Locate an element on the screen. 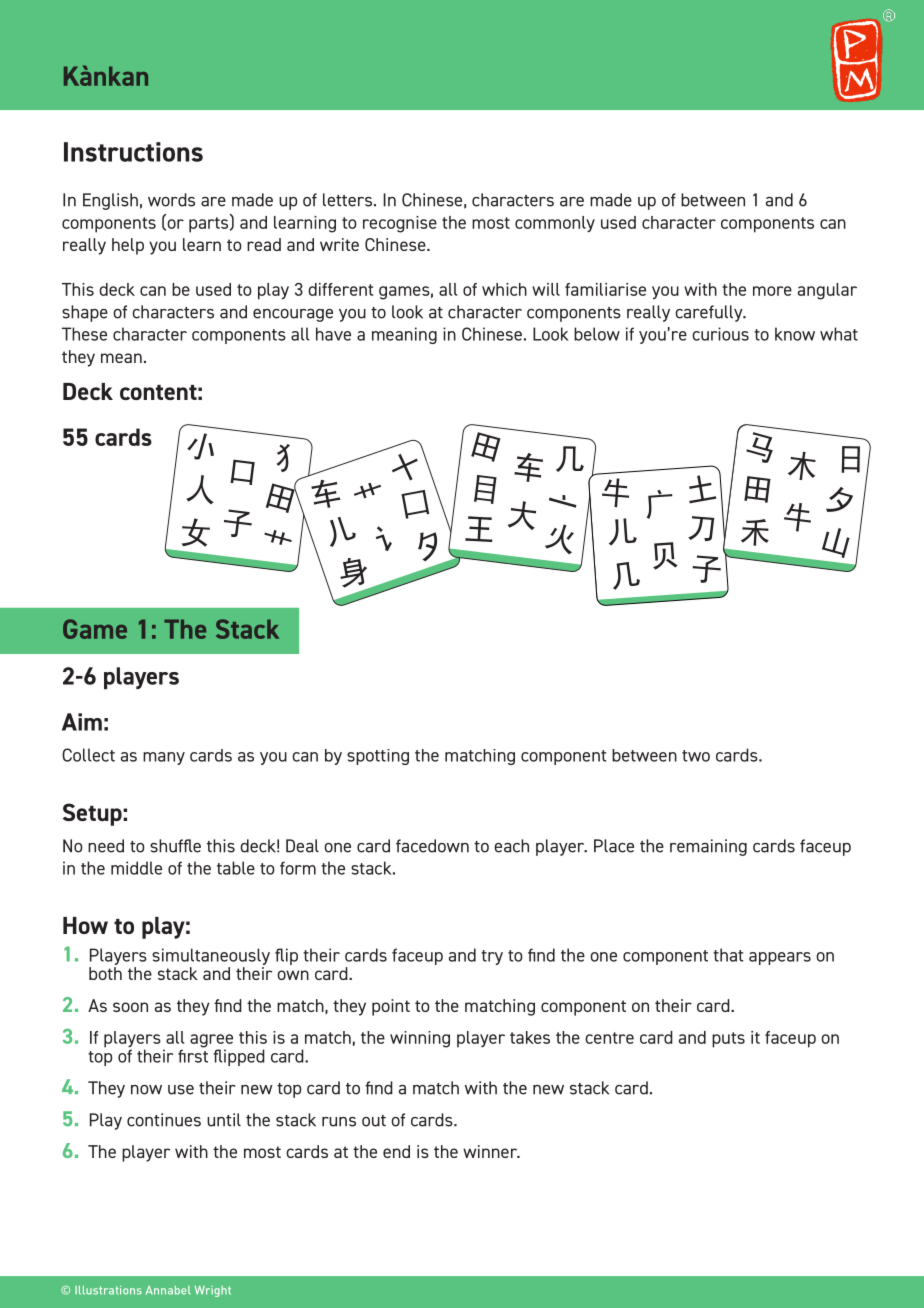 The width and height of the screenshot is (924, 1308). puts is located at coordinates (728, 1040).
